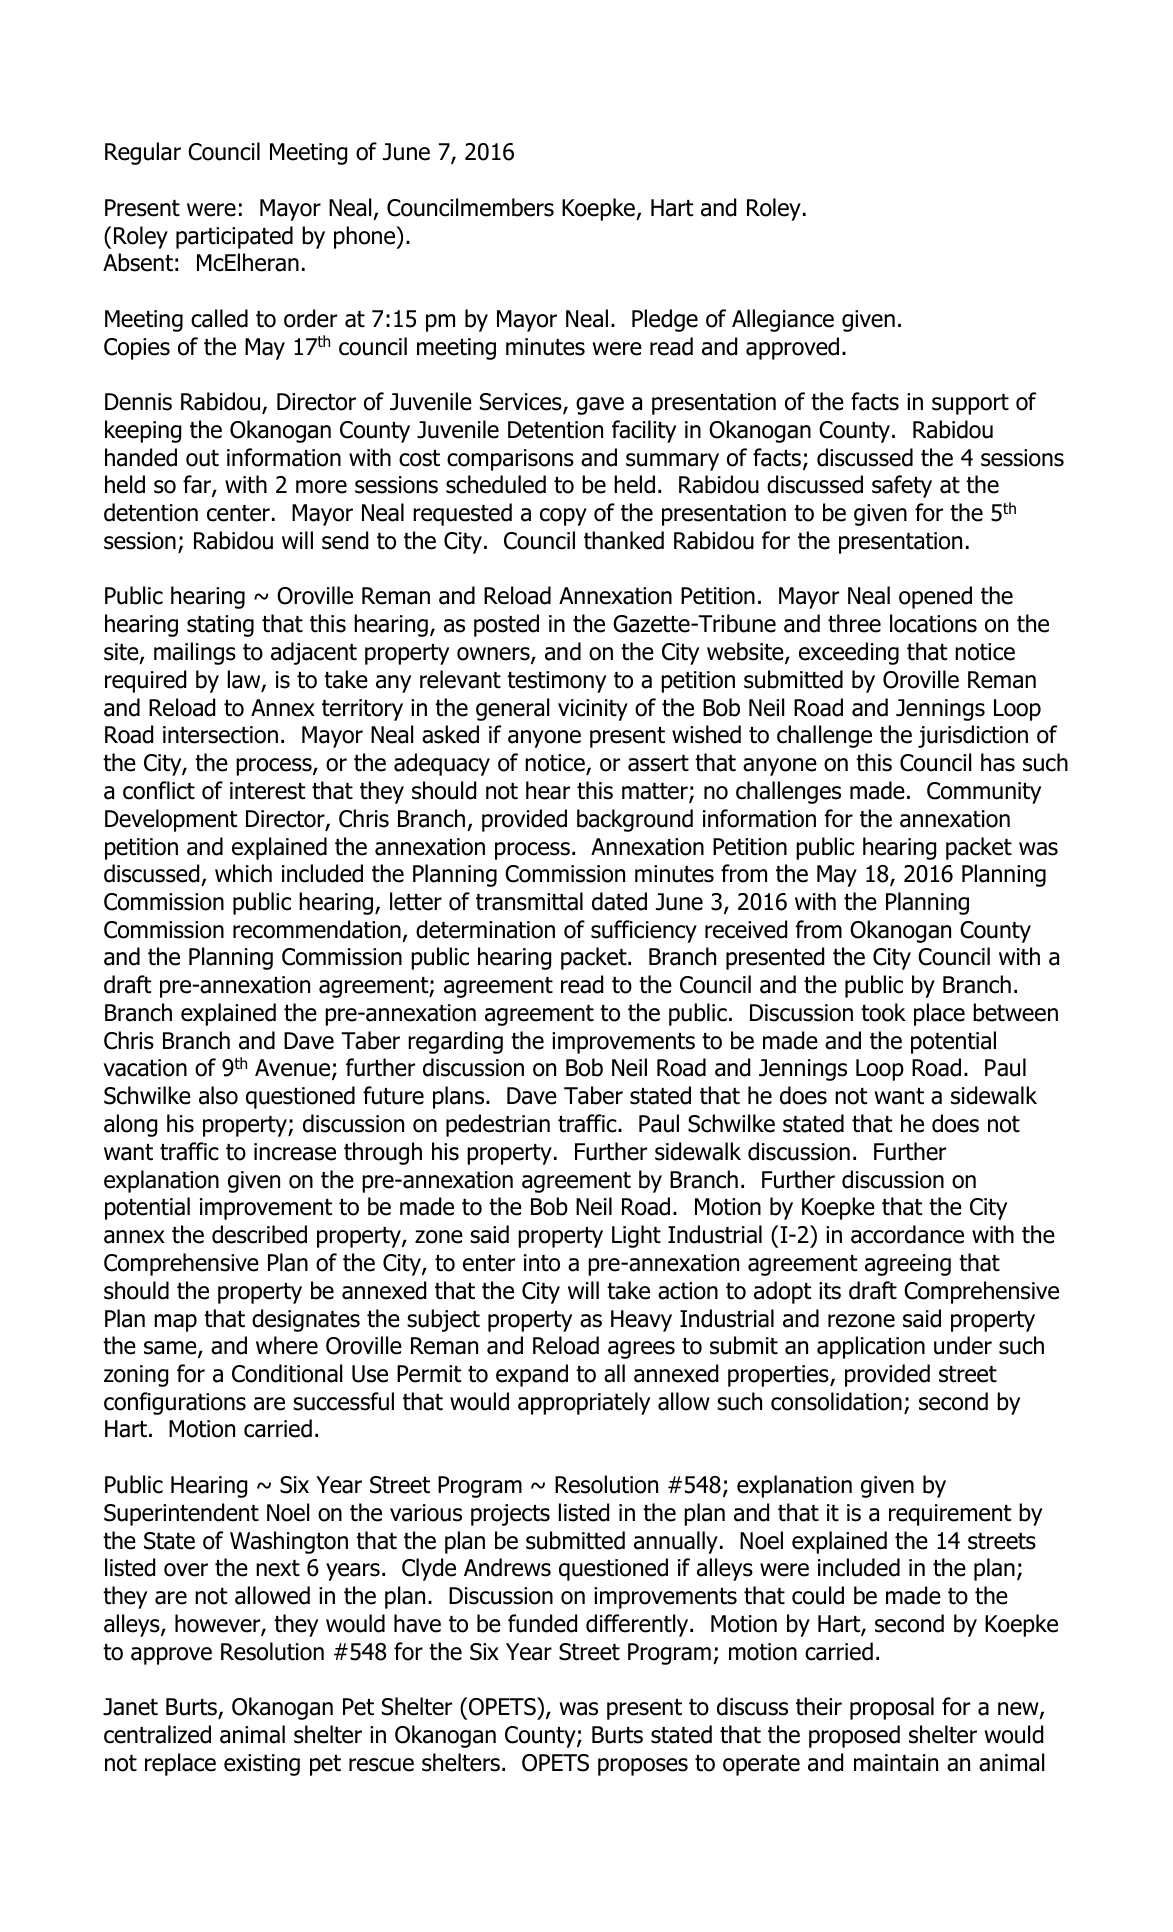 This page has height=1932, width=1173. What do you see at coordinates (220, 626) in the page?
I see `stating` at bounding box center [220, 626].
